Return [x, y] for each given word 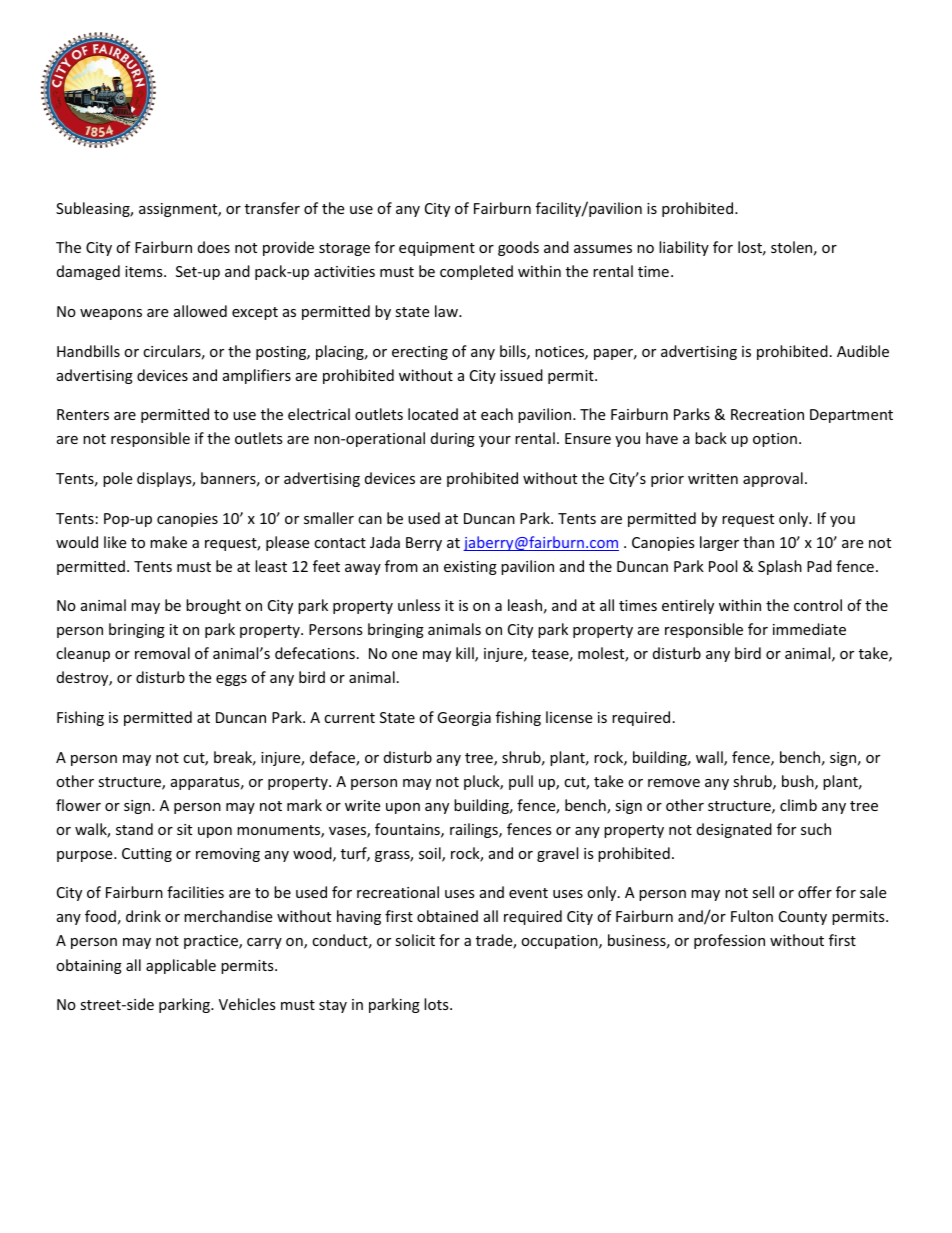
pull [521, 782]
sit [184, 829]
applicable [181, 966]
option [775, 440]
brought [213, 606]
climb [798, 805]
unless [419, 605]
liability [684, 248]
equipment [437, 249]
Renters [83, 414]
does [214, 247]
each [497, 414]
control [818, 605]
